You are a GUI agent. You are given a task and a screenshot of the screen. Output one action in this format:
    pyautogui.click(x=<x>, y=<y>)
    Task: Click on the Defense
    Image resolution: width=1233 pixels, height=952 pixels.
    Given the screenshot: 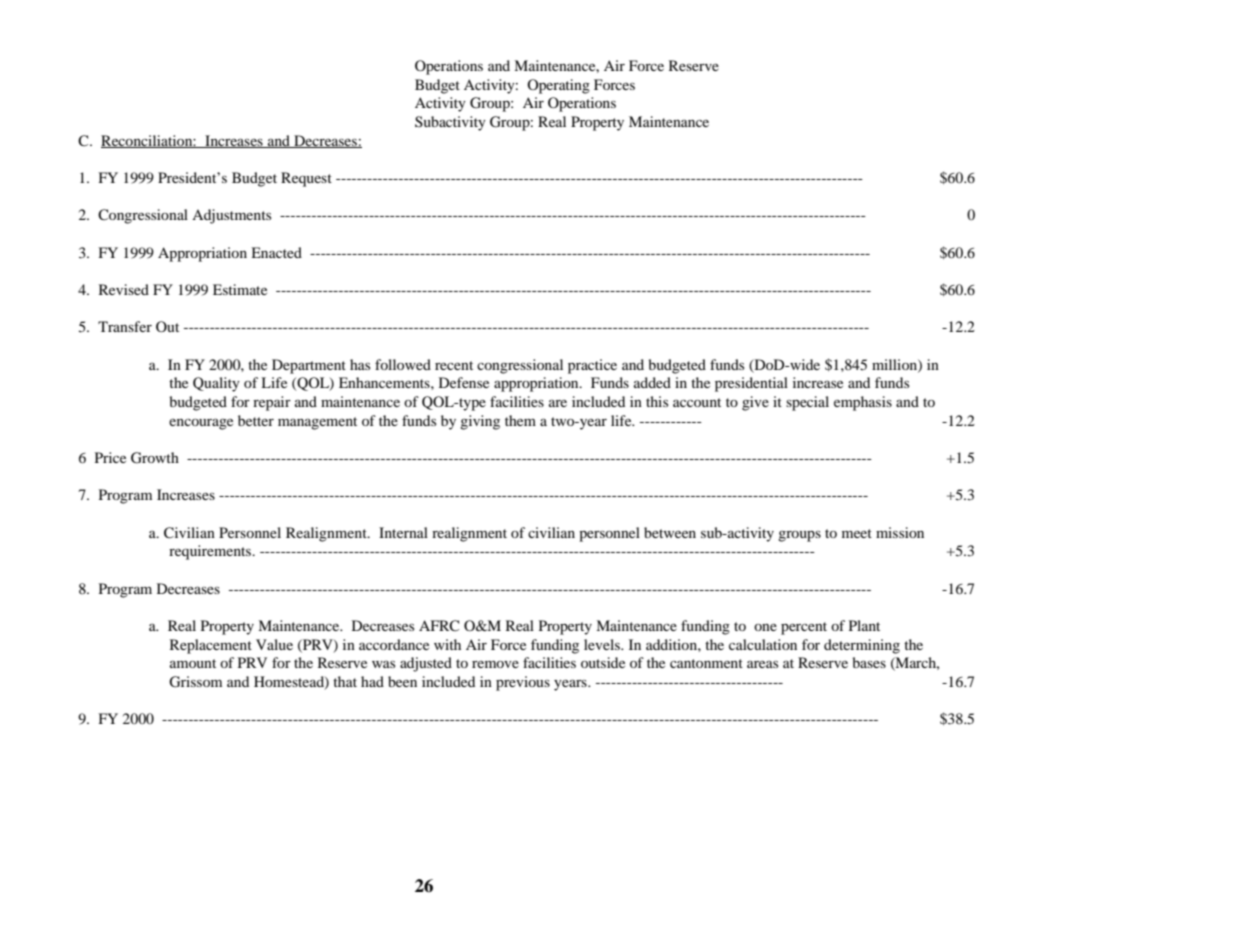 What is the action you would take?
    pyautogui.click(x=464, y=382)
